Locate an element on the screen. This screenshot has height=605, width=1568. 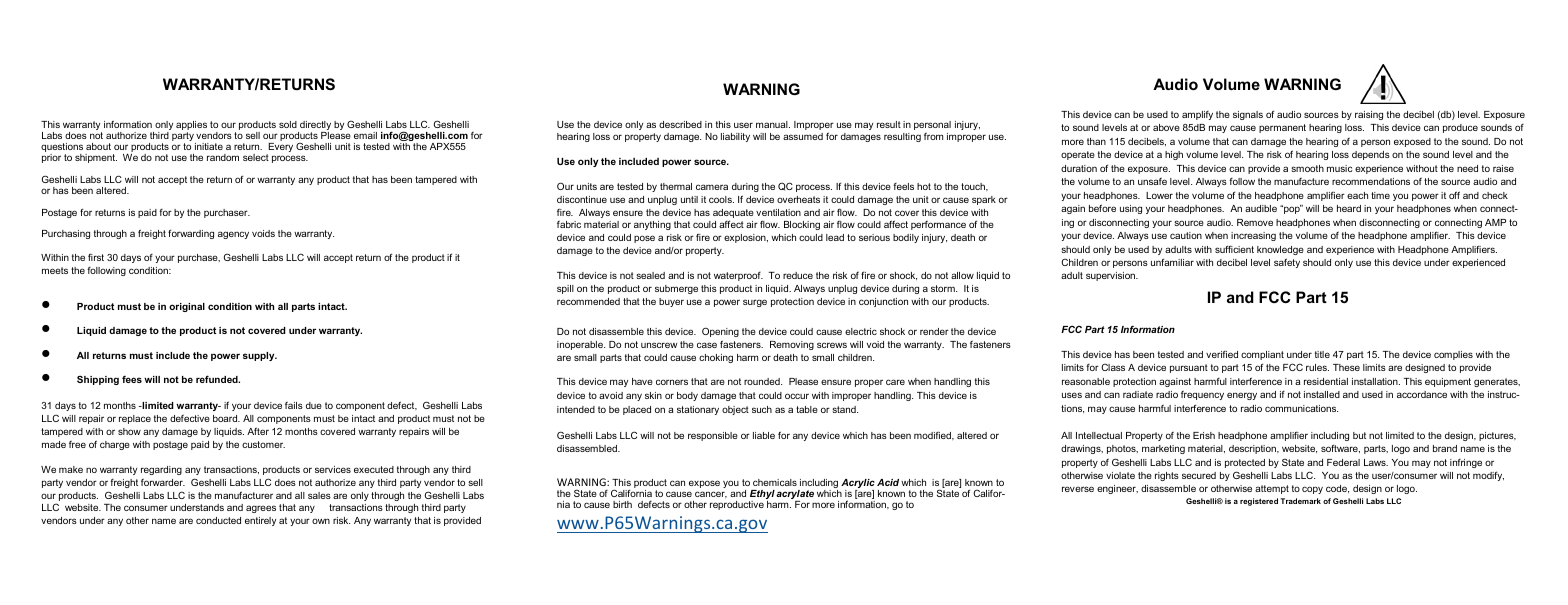
manual is located at coordinates (773, 124).
